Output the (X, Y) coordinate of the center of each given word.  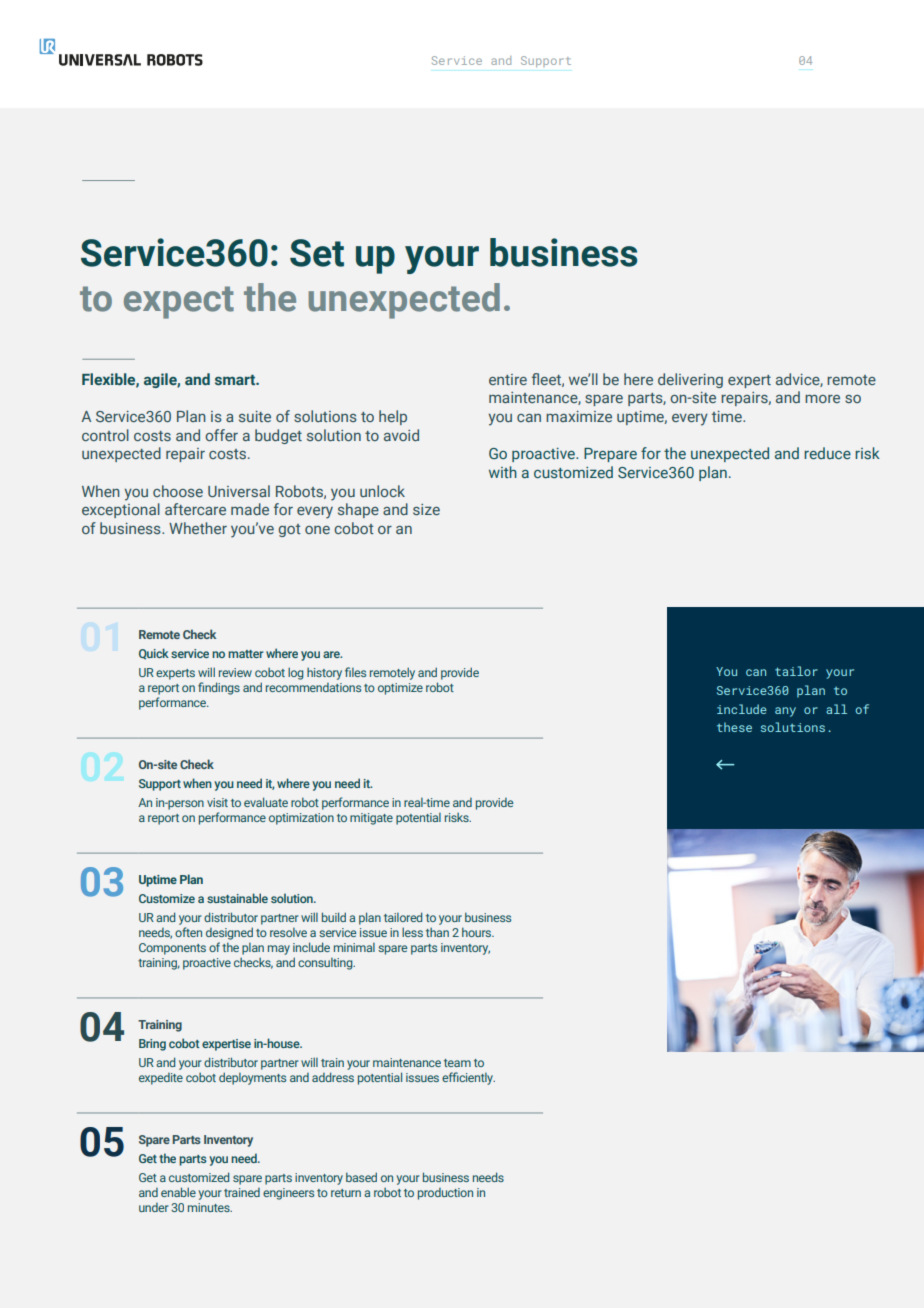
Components (172, 949)
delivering (690, 380)
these (734, 727)
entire (508, 379)
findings (219, 688)
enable (178, 1192)
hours (478, 932)
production (445, 1194)
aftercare (195, 509)
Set (317, 253)
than (437, 932)
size (426, 509)
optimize (400, 689)
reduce (827, 453)
